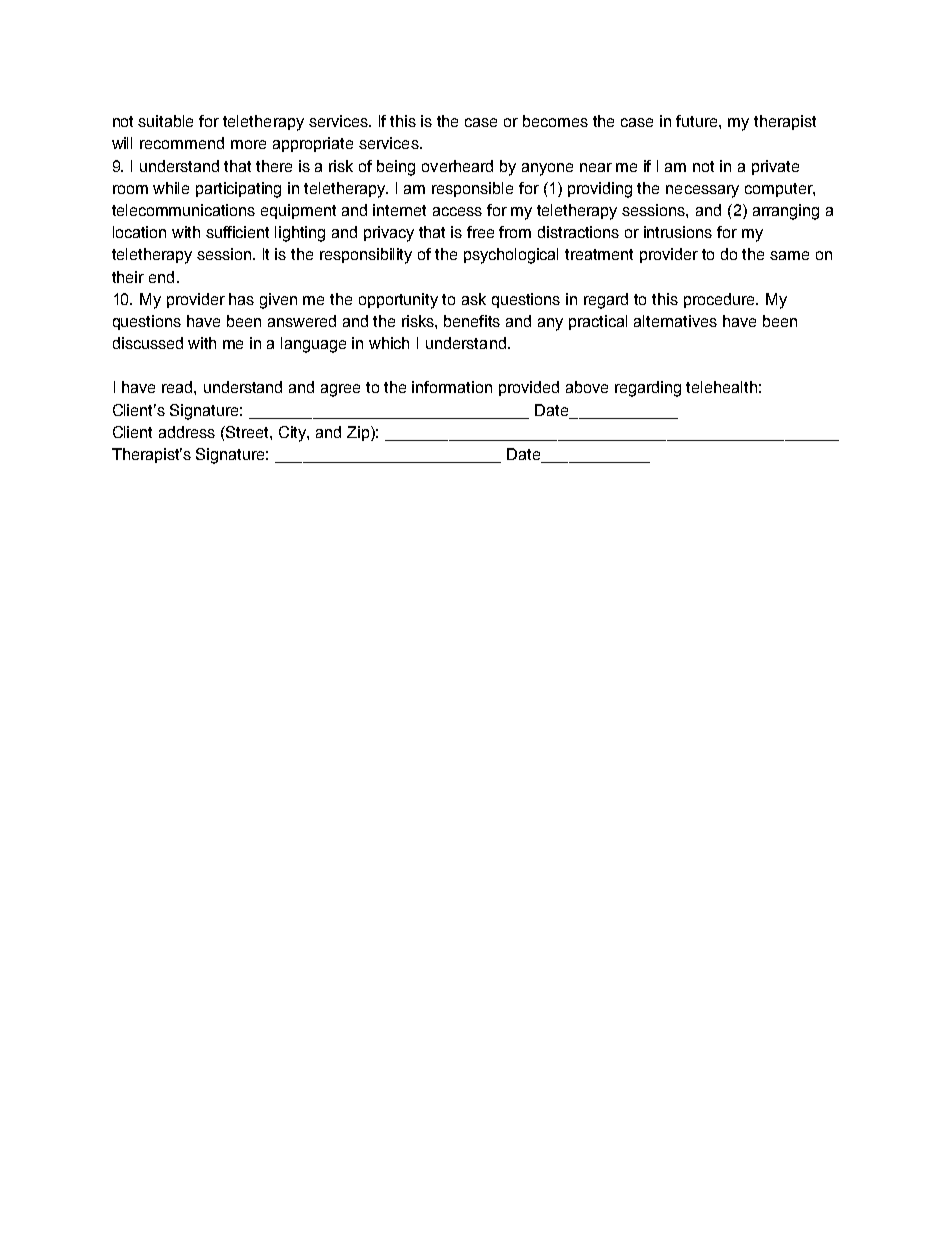 Image resolution: width=952 pixels, height=1233 pixels. Describe the element at coordinates (148, 343) in the screenshot. I see `discussed` at that location.
